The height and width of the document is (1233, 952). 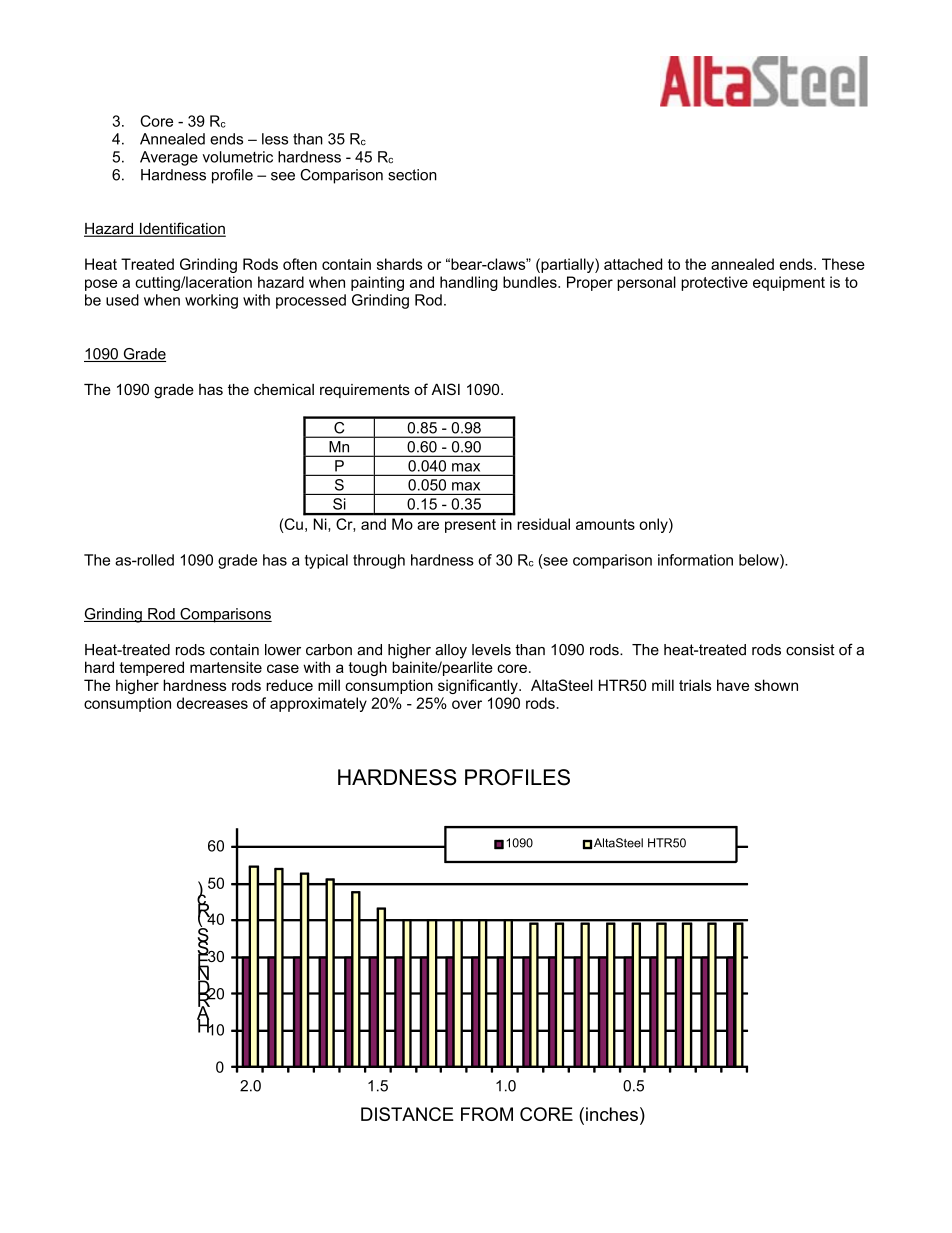 I want to click on section, so click(x=412, y=175).
